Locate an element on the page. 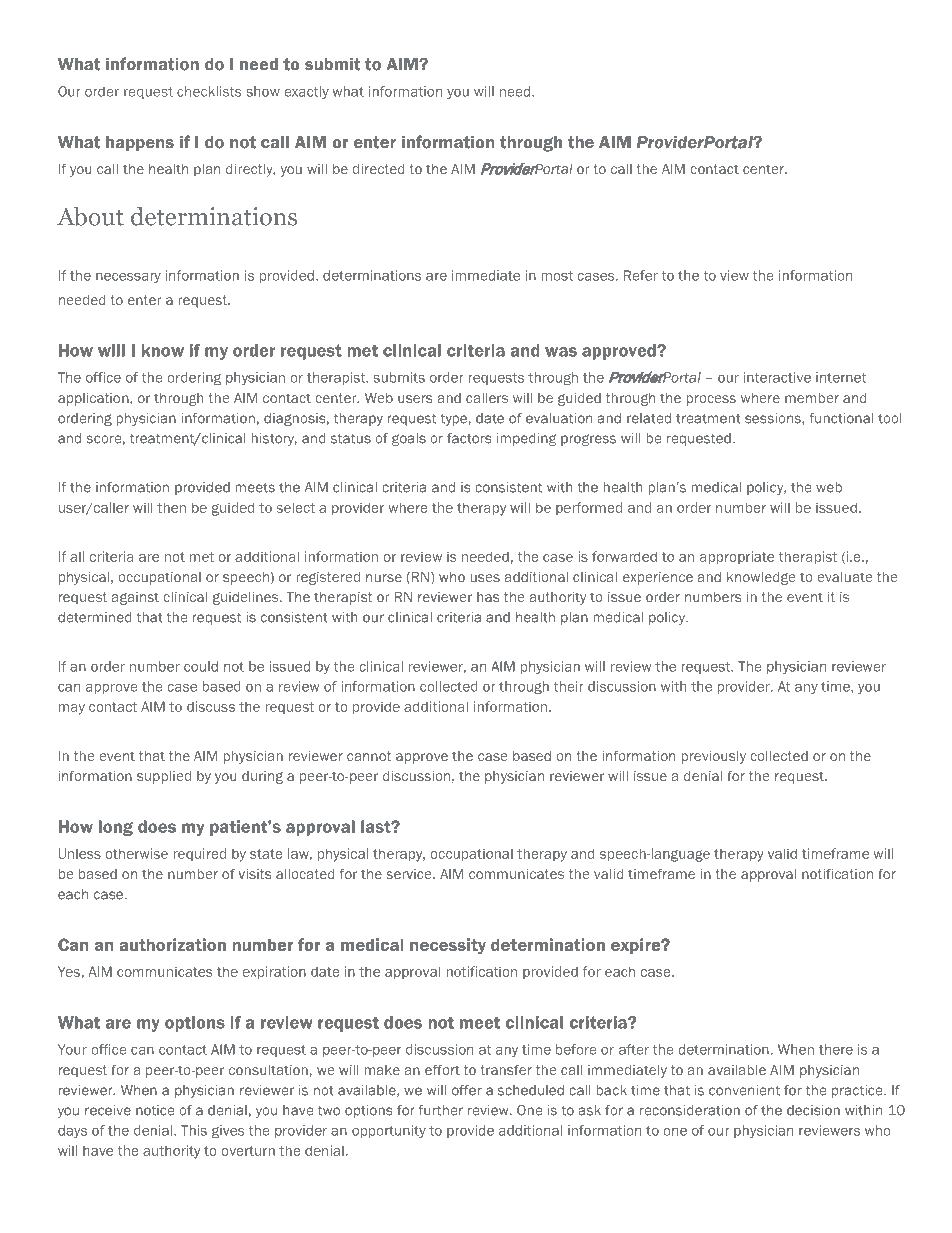 Image resolution: width=952 pixels, height=1233 pixels. has is located at coordinates (488, 597).
